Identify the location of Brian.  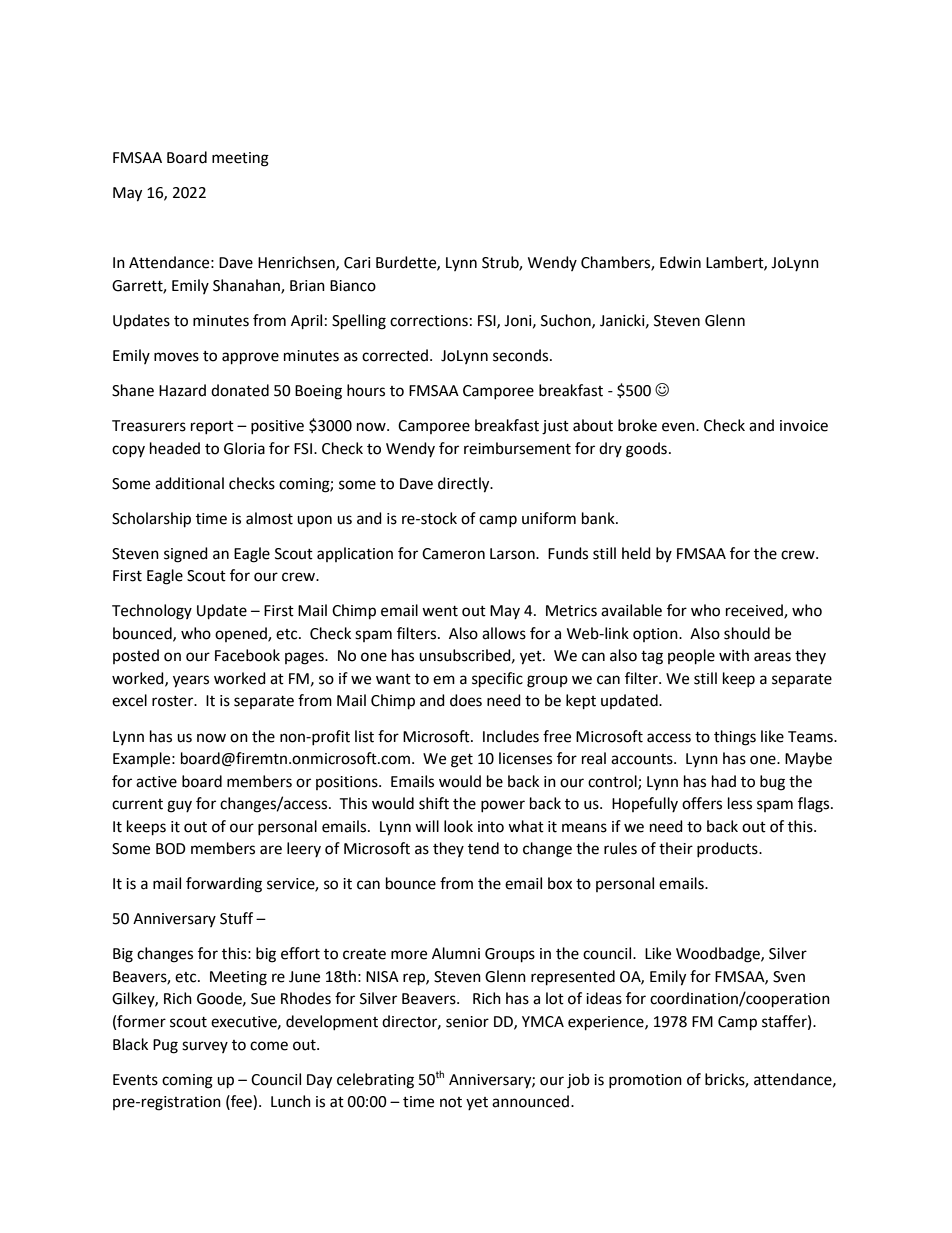
(307, 286).
